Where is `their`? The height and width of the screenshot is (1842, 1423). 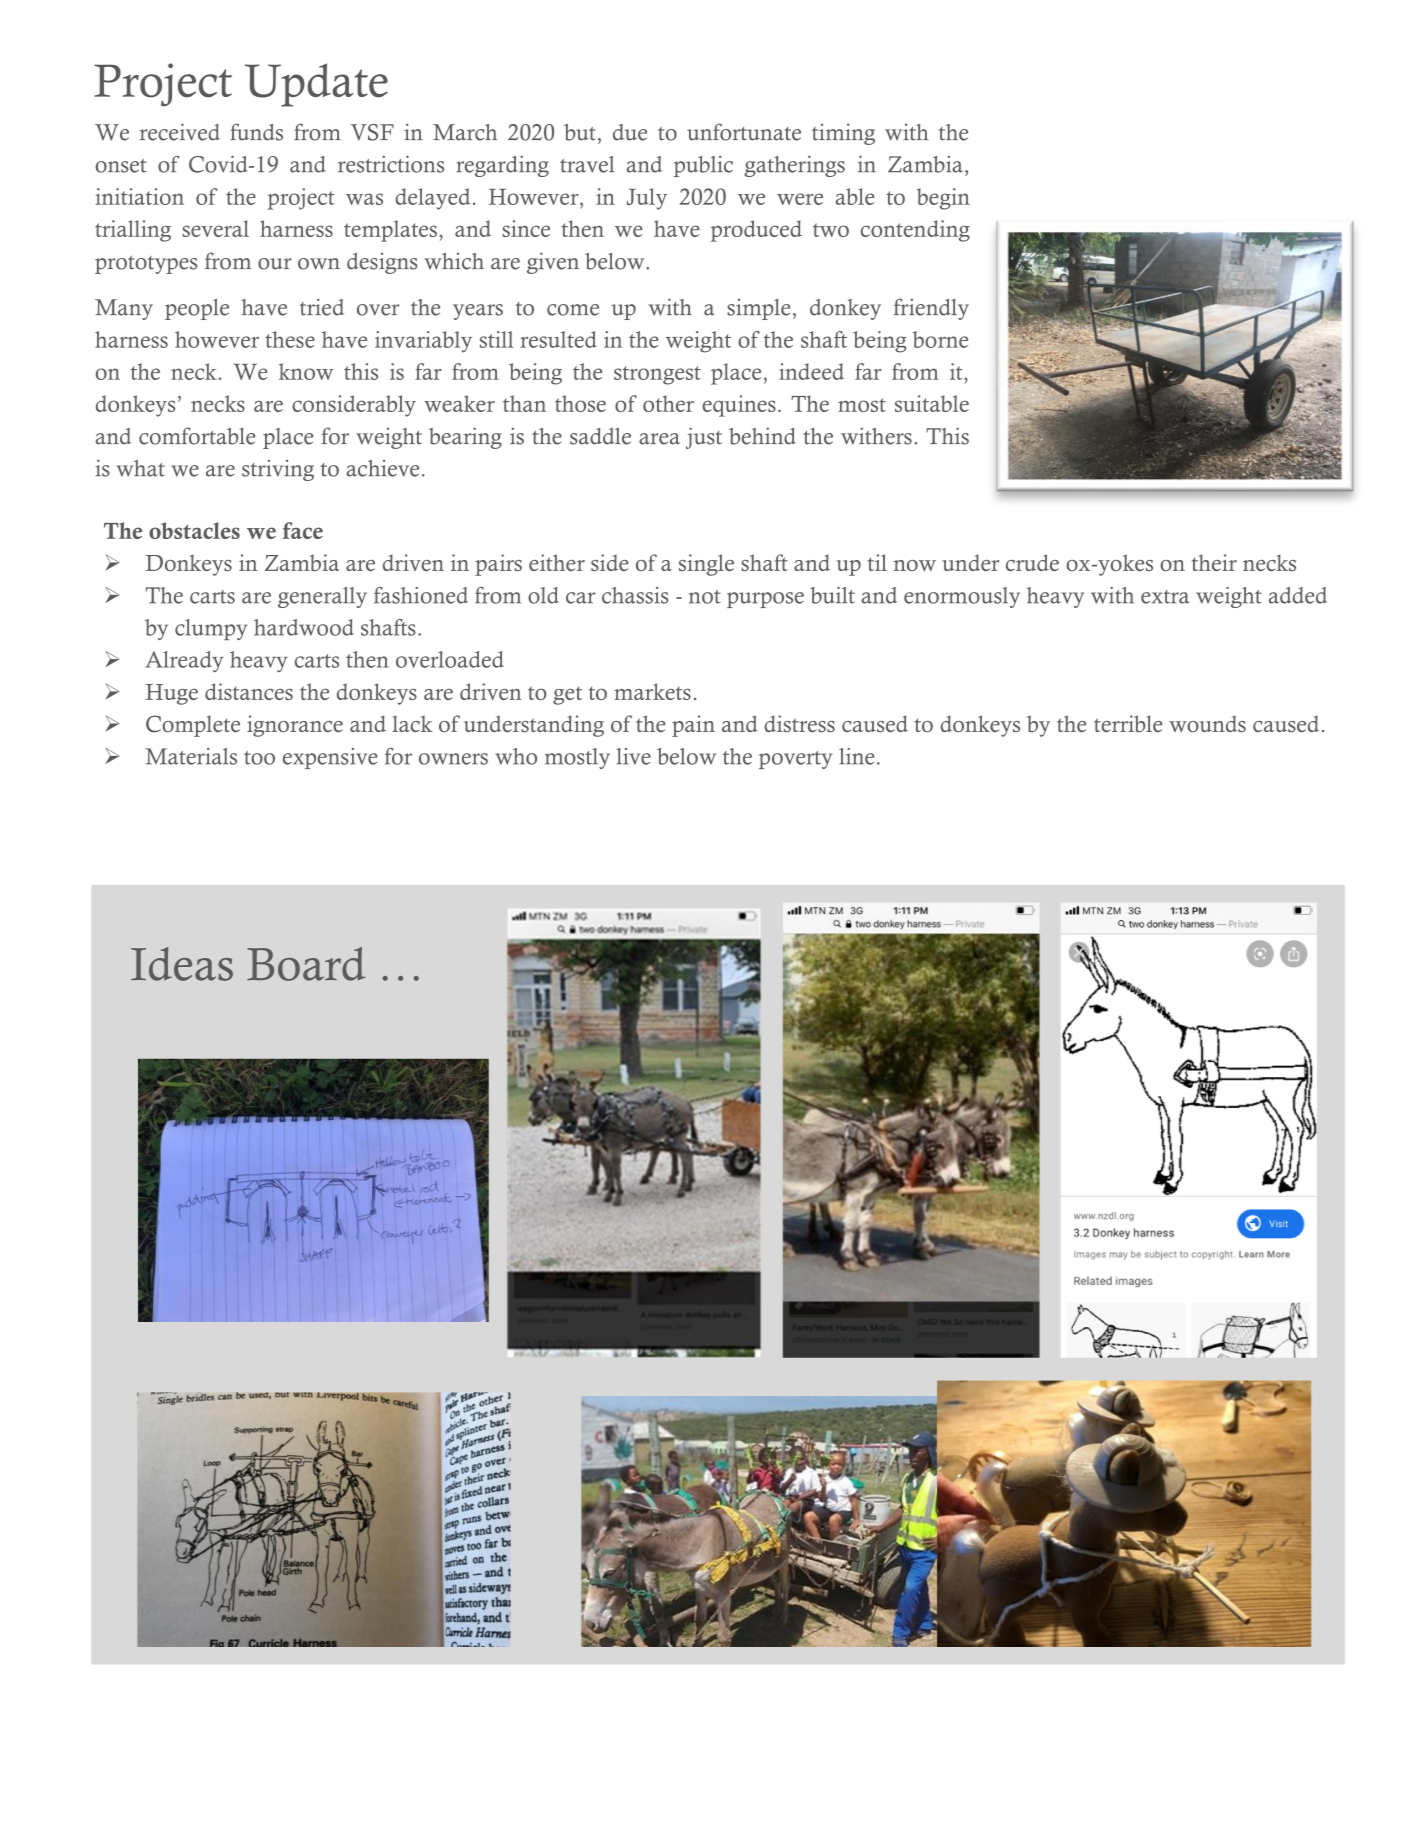 their is located at coordinates (1214, 562).
